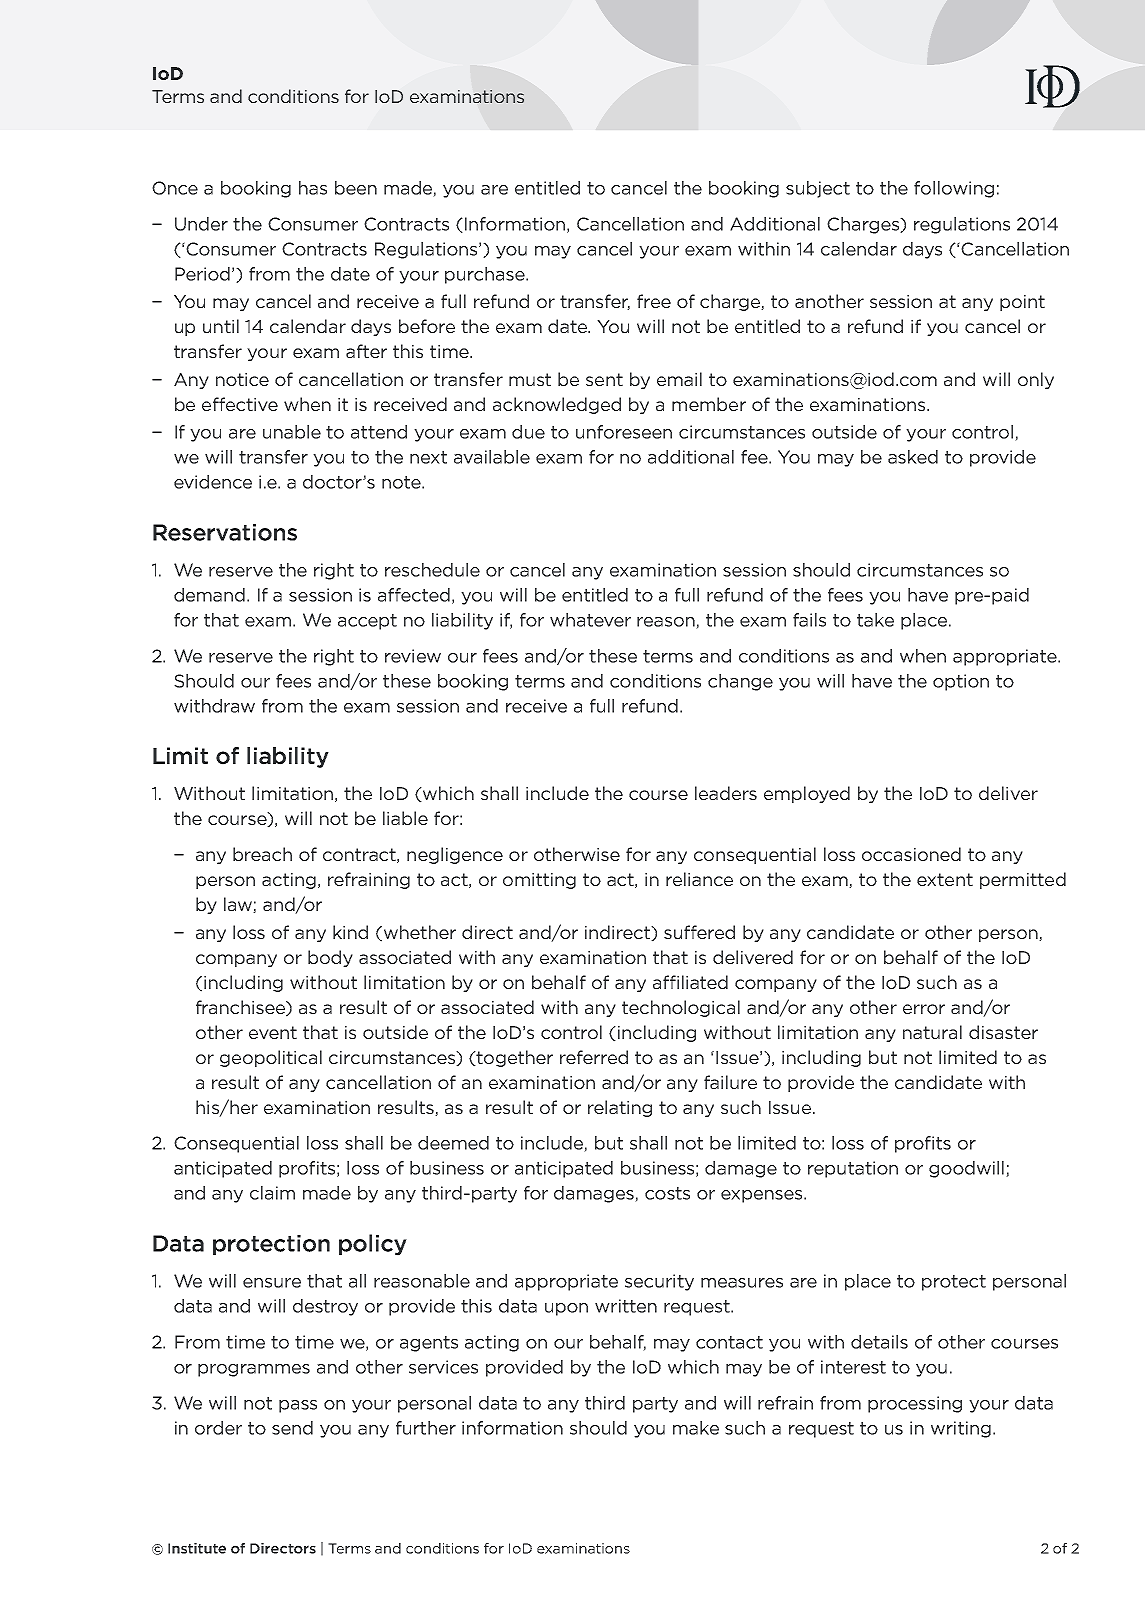 Image resolution: width=1145 pixels, height=1619 pixels. What do you see at coordinates (213, 482) in the document?
I see `evidence` at bounding box center [213, 482].
